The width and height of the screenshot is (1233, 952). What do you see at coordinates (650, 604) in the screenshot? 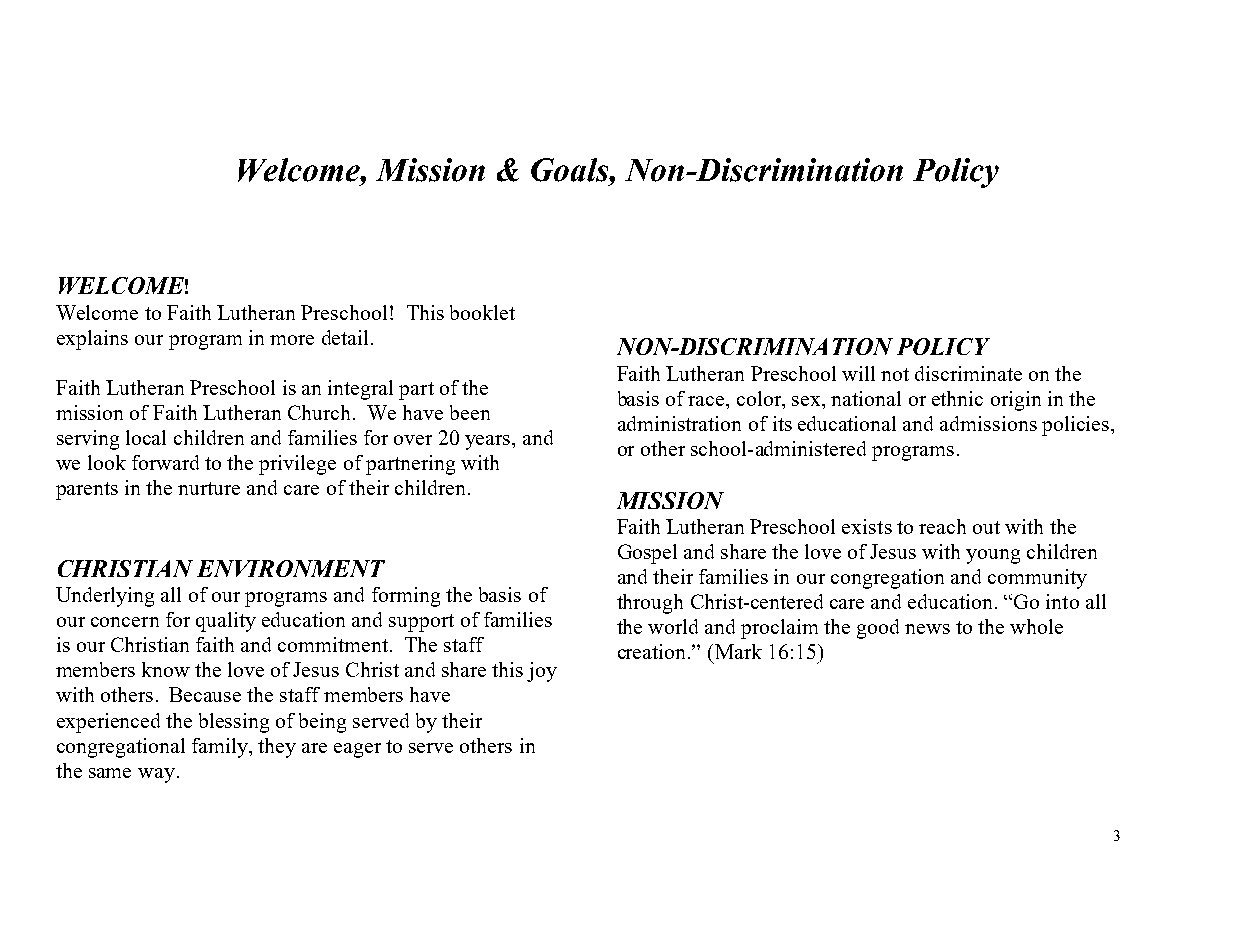
I see `through` at bounding box center [650, 604].
